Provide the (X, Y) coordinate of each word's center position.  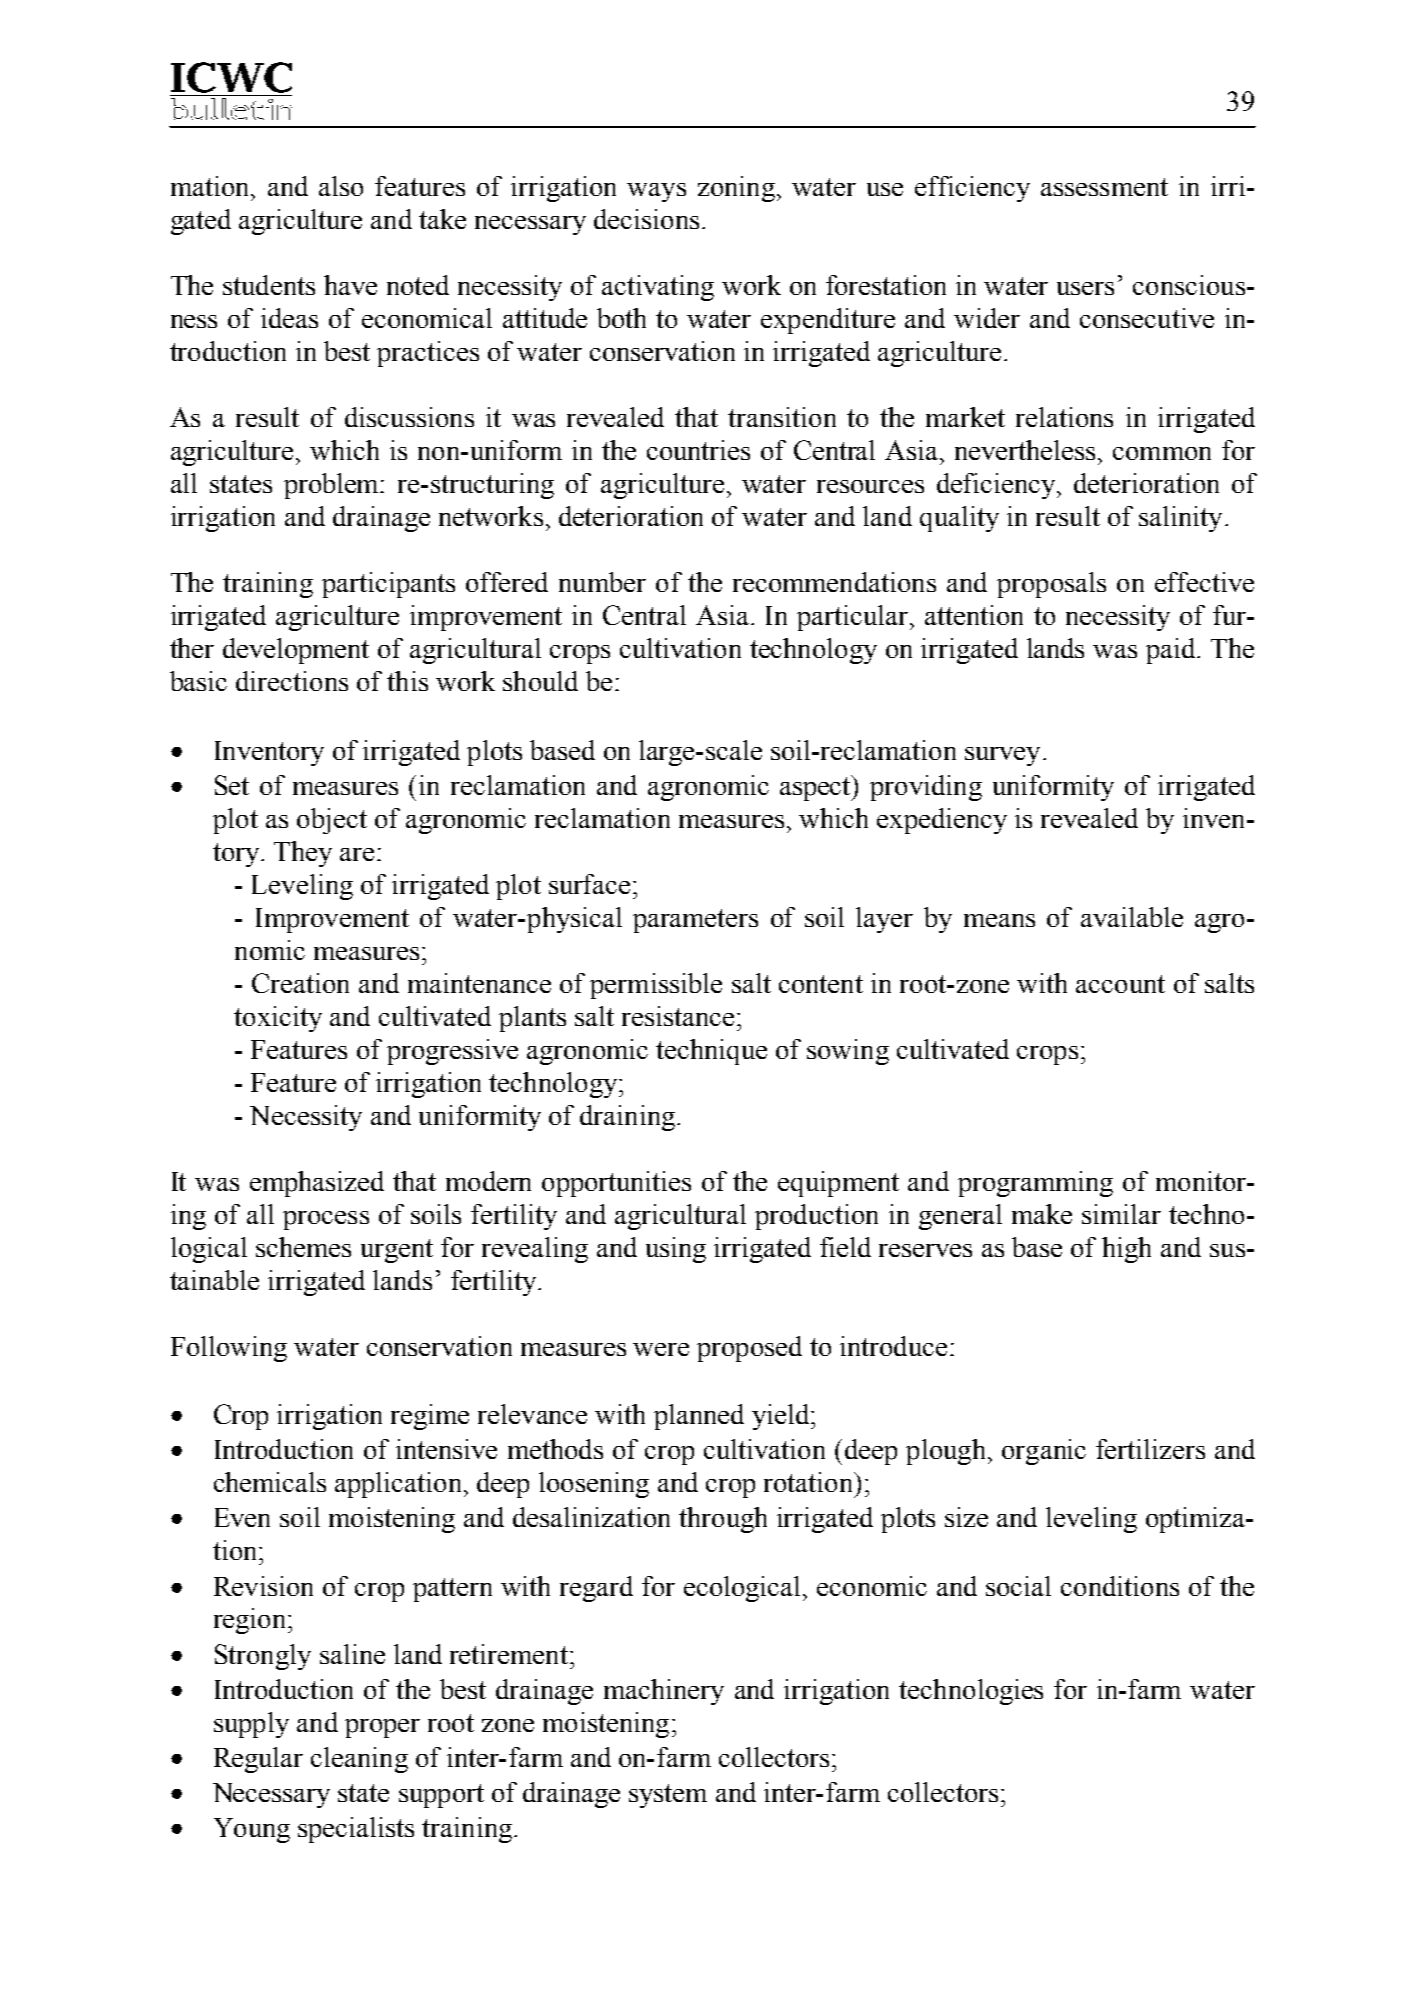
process (326, 1220)
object (332, 821)
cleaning (359, 1760)
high (1126, 1250)
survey (1002, 756)
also (341, 186)
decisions (646, 219)
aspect (817, 788)
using (676, 1250)
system (668, 1796)
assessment (1104, 187)
